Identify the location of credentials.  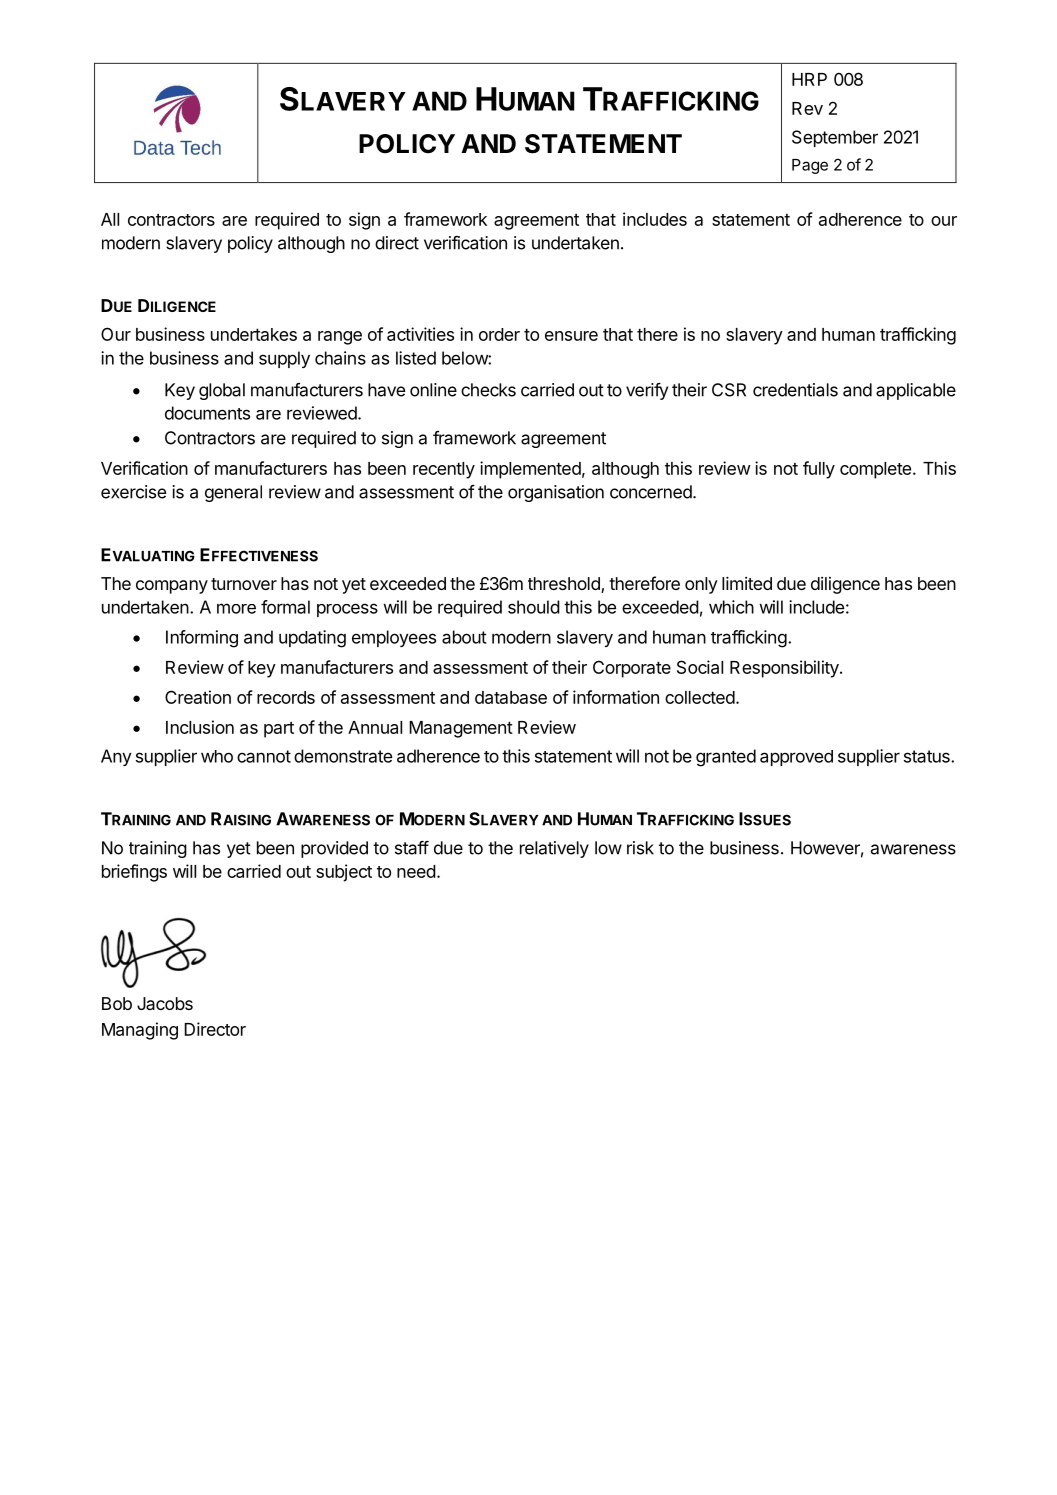
(795, 390).
